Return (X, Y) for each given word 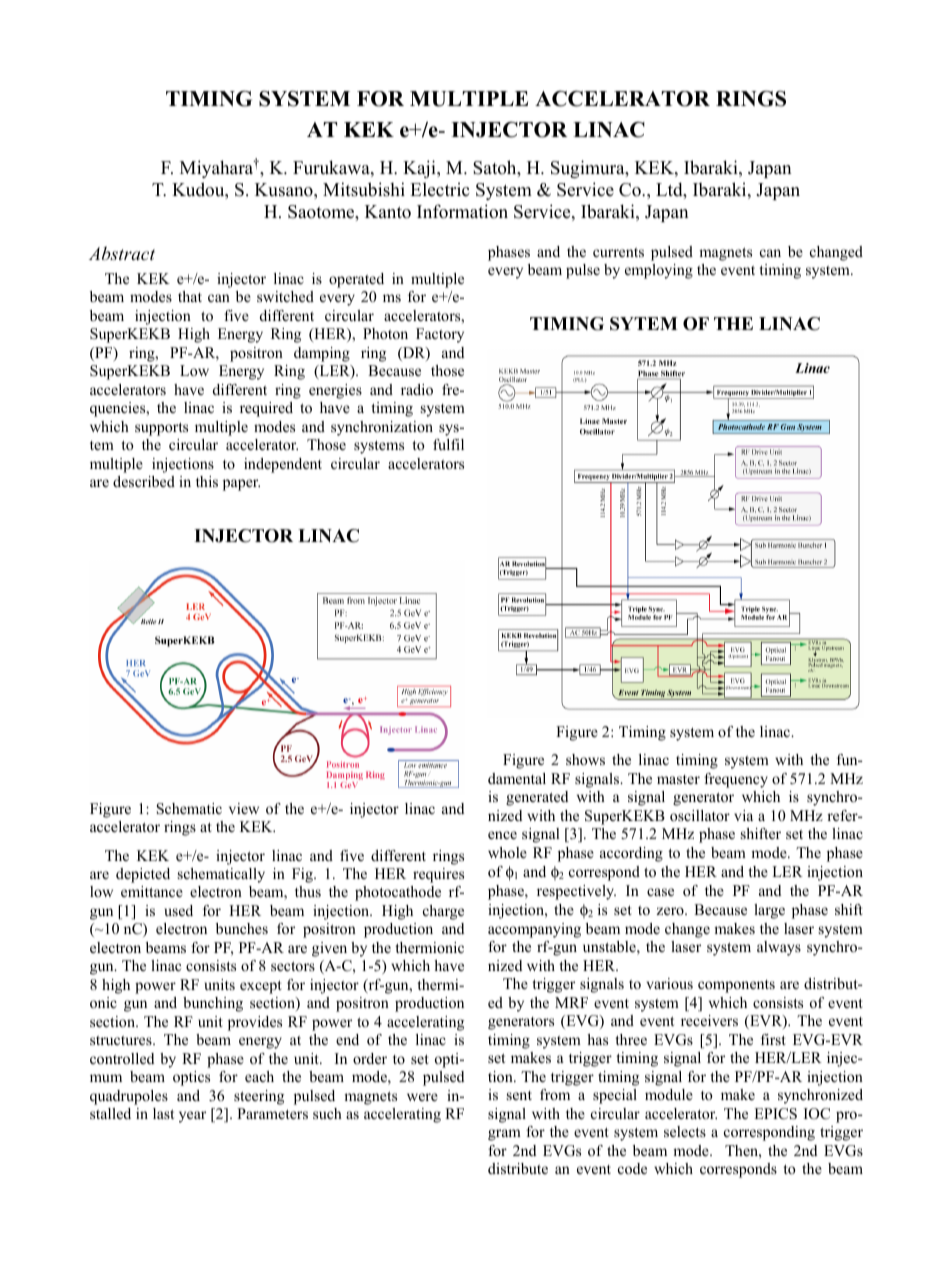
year (192, 1117)
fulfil (448, 444)
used (178, 910)
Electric (439, 189)
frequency (736, 780)
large (769, 911)
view (244, 808)
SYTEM (644, 324)
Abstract (122, 253)
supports (161, 429)
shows (585, 759)
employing (659, 271)
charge (443, 912)
